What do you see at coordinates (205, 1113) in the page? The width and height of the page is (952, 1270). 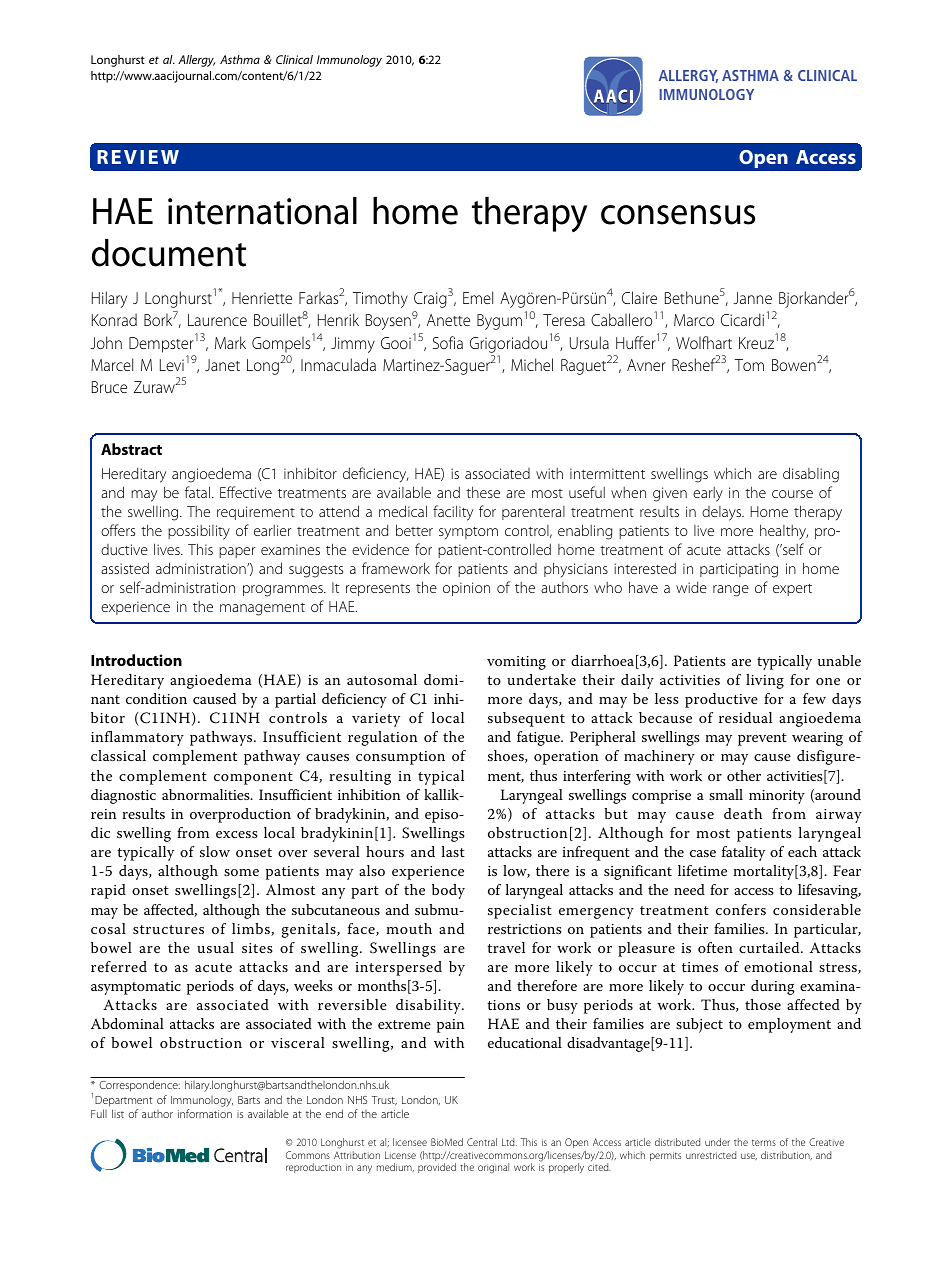 I see `information` at bounding box center [205, 1113].
